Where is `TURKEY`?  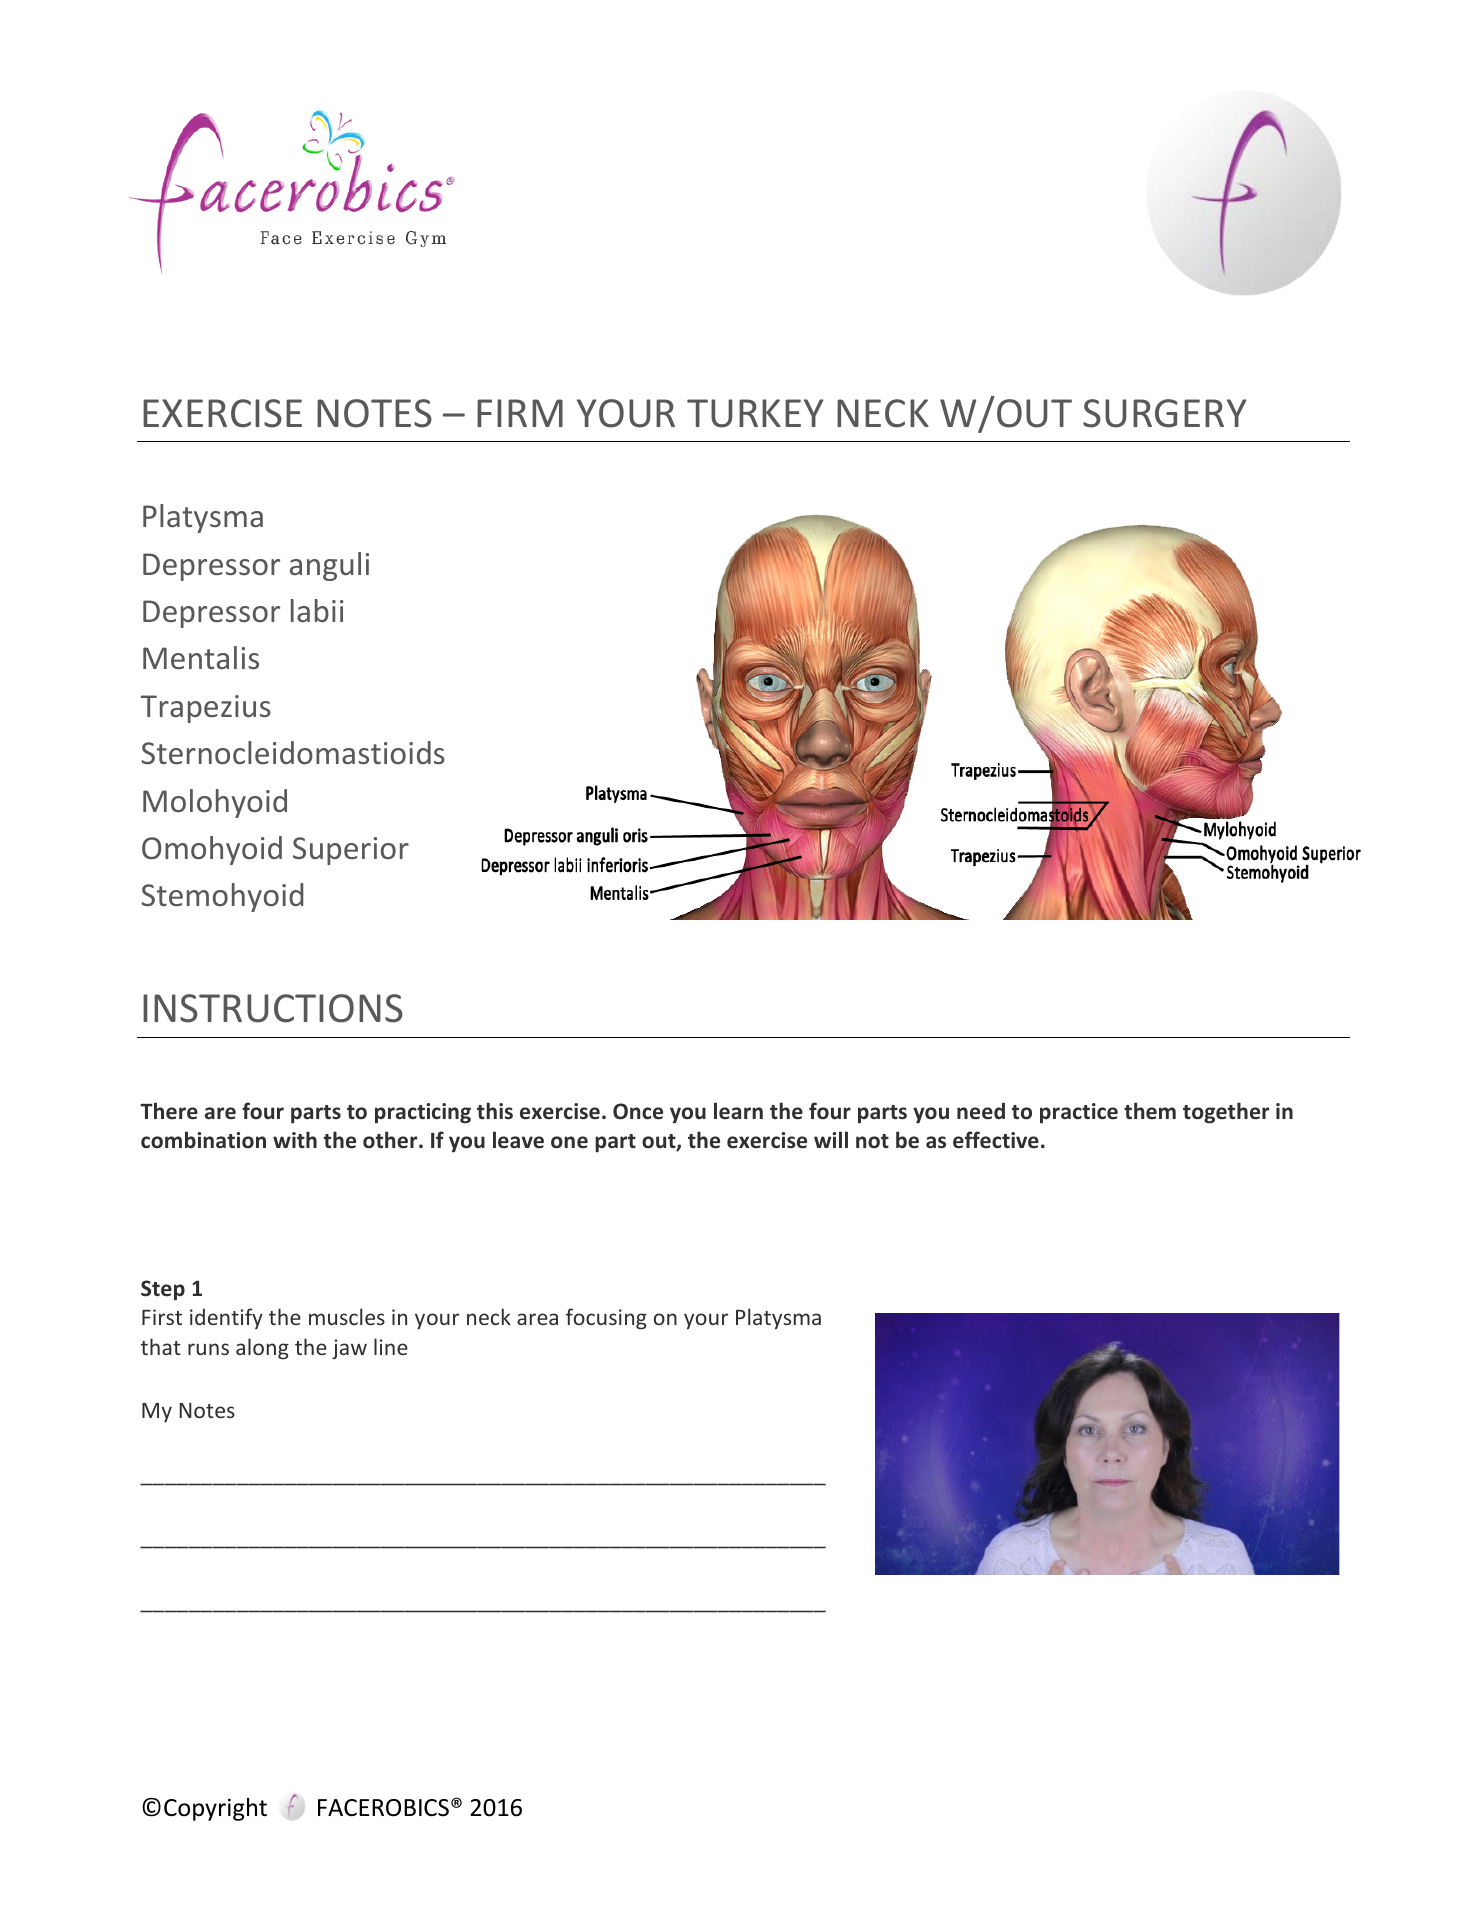
TURKEY is located at coordinates (755, 413).
